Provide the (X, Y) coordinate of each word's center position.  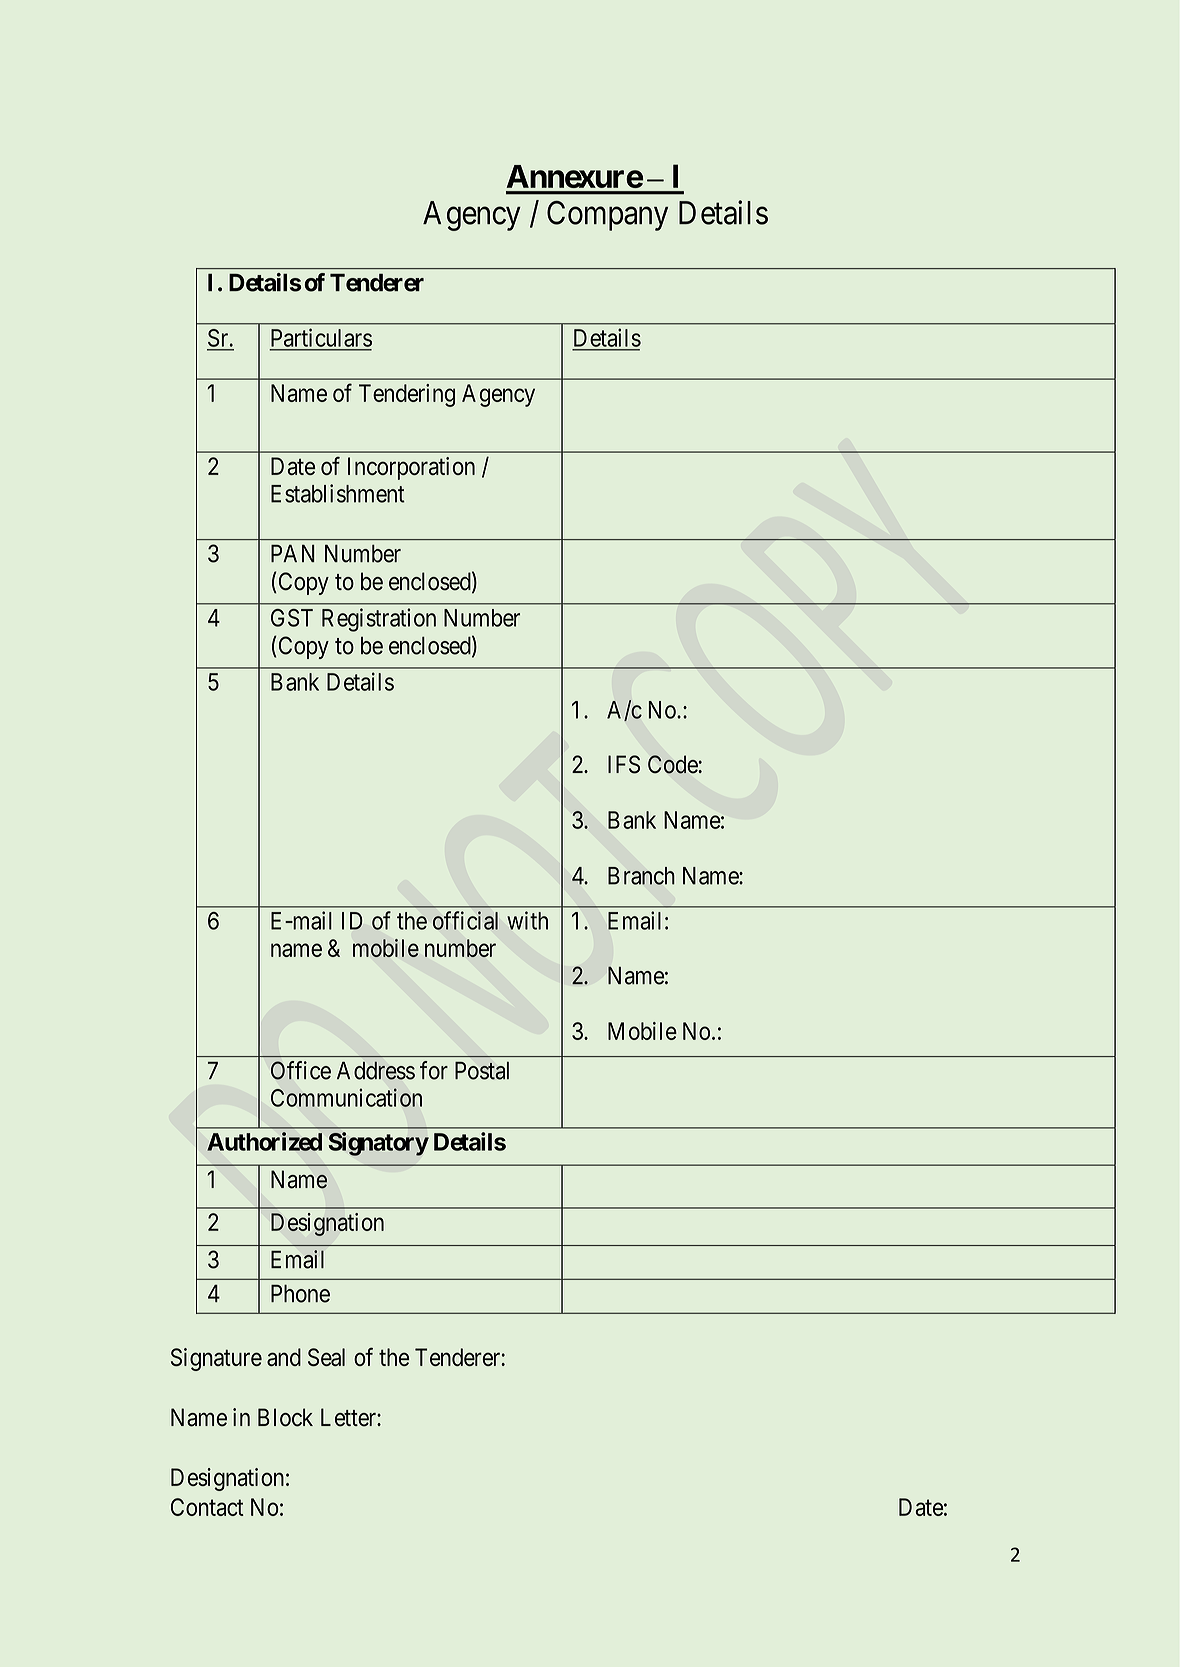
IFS (624, 764)
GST (292, 618)
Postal (482, 1071)
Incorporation (411, 468)
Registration (379, 620)
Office (301, 1070)
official (465, 920)
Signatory (379, 1144)
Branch (641, 876)
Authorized (264, 1141)
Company (607, 216)
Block (285, 1417)
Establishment (338, 493)
